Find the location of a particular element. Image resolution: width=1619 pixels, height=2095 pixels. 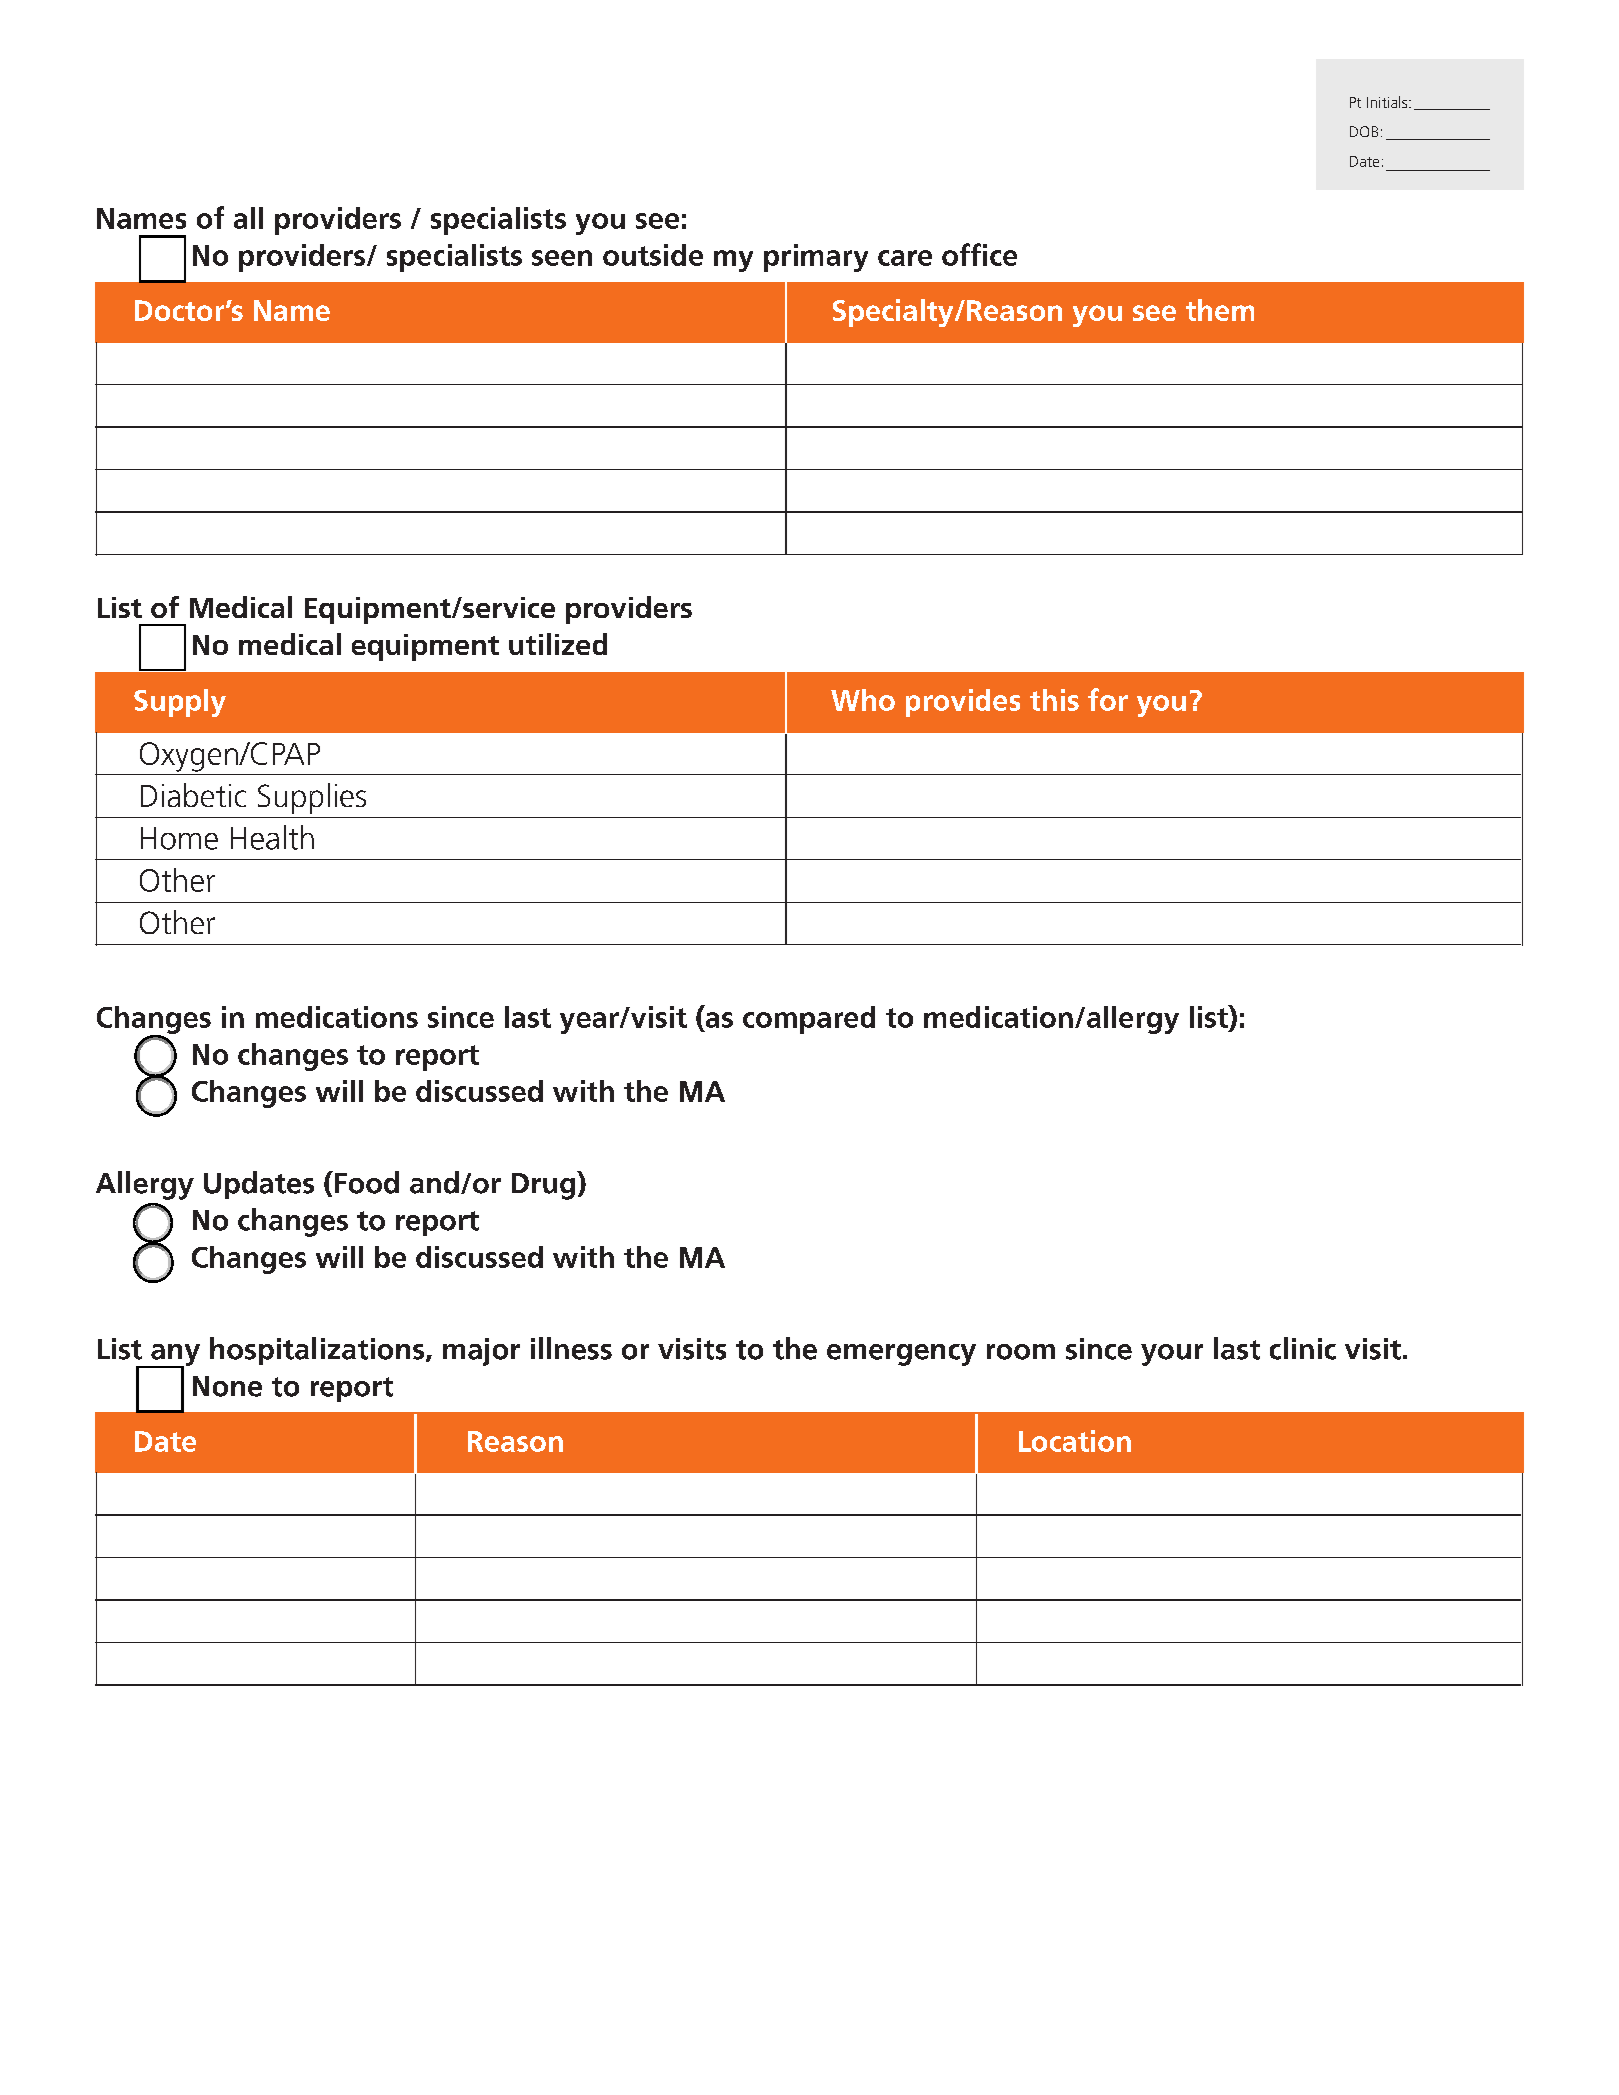

hospitalizations is located at coordinates (318, 1351).
